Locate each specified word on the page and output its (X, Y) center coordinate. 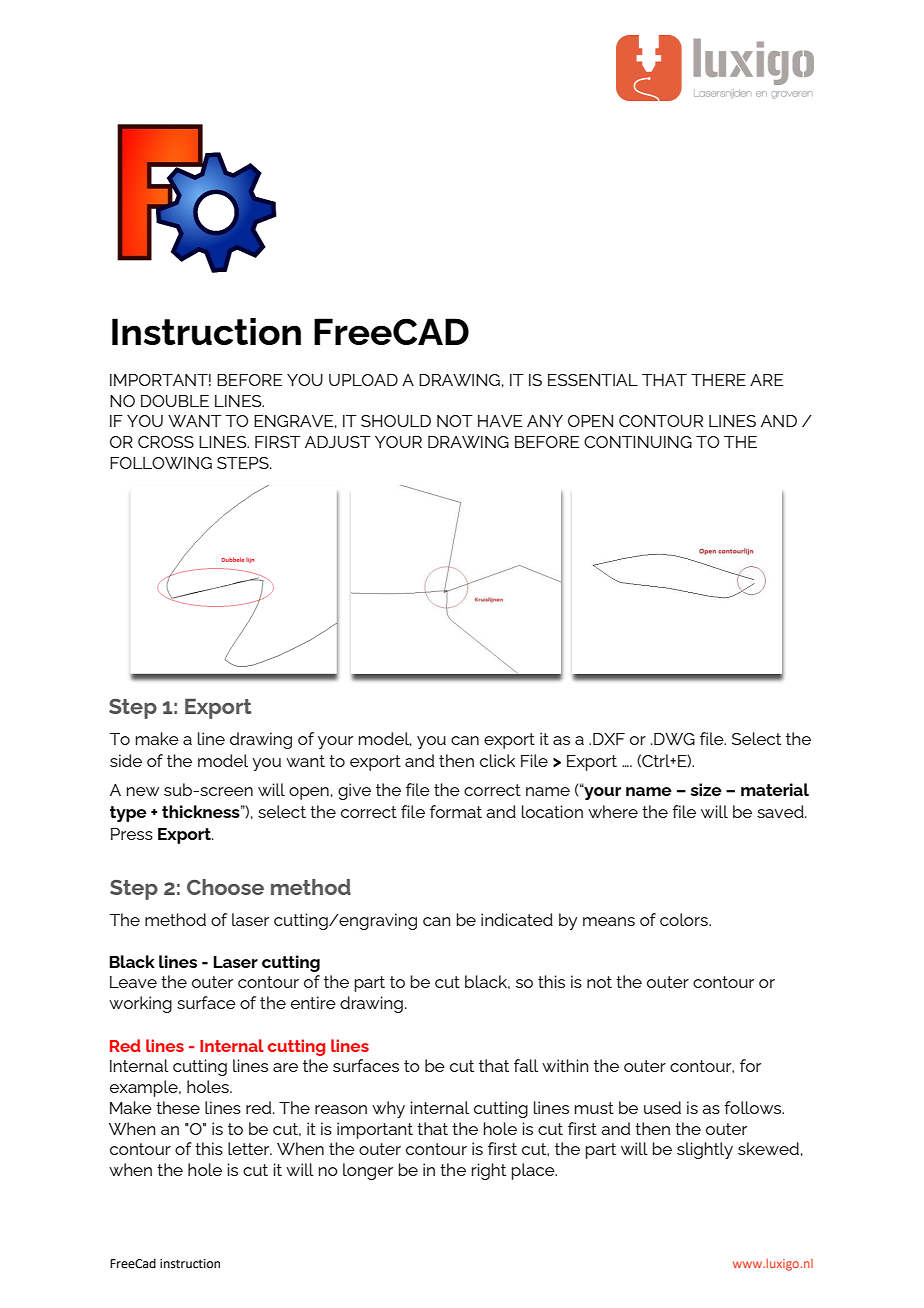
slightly (705, 1150)
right (489, 1171)
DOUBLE (175, 401)
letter (250, 1148)
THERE (718, 380)
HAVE (500, 421)
